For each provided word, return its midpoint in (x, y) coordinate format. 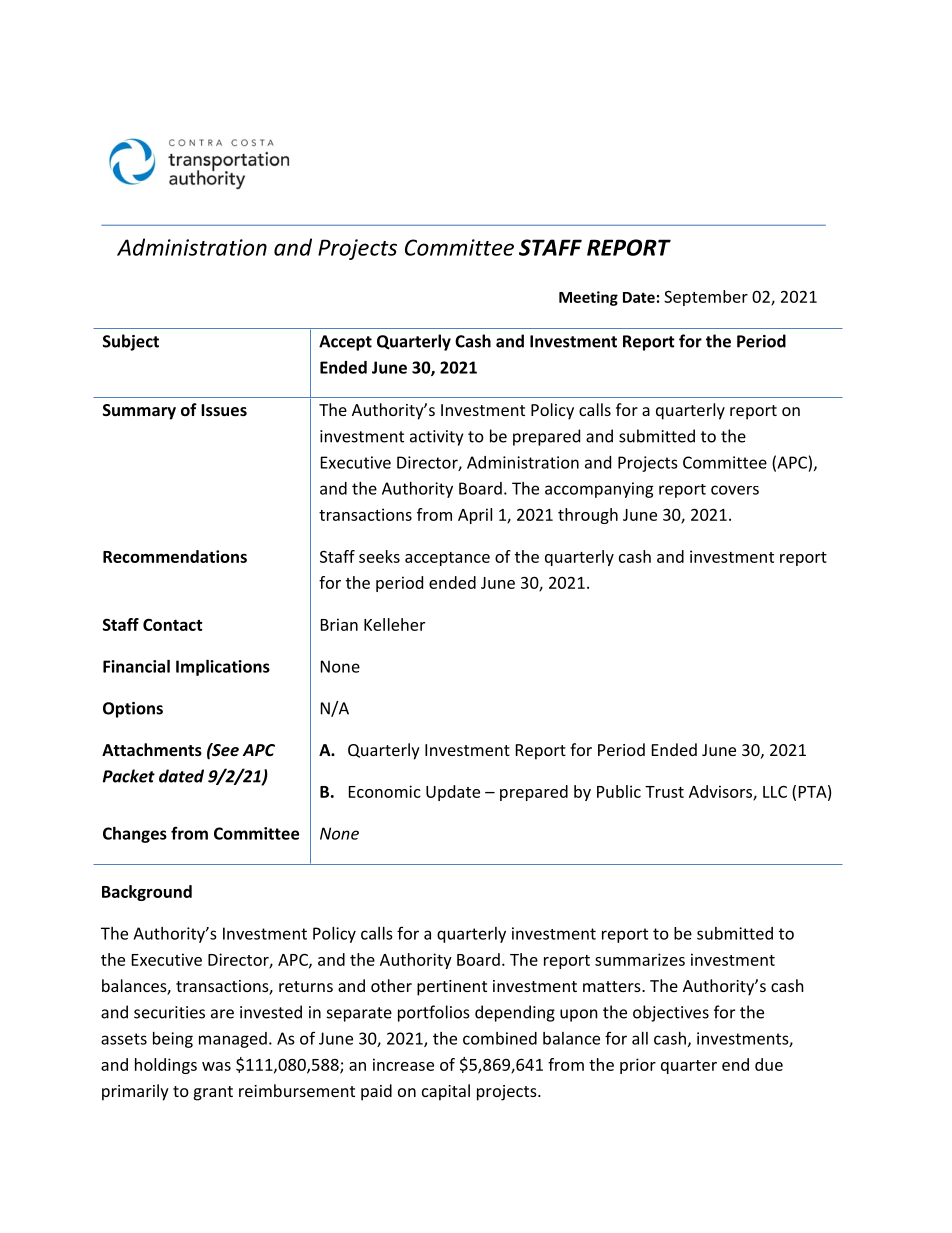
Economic (385, 791)
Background (147, 893)
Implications (223, 668)
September (706, 298)
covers (735, 490)
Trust (664, 792)
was (216, 1066)
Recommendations (175, 556)
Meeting (588, 298)
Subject (131, 342)
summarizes (640, 959)
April (475, 516)
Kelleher (394, 624)
